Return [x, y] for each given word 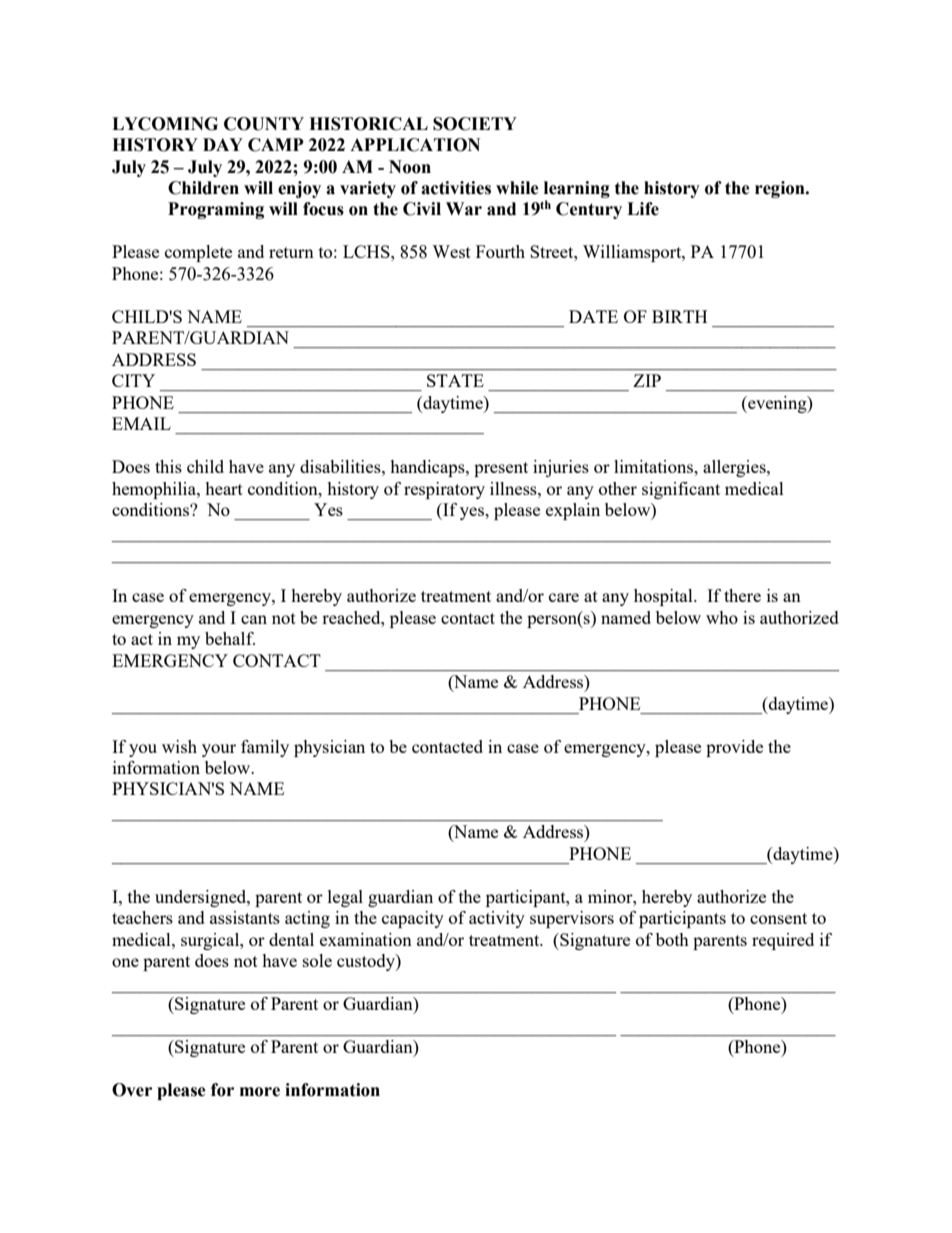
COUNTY [264, 124]
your [219, 750]
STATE [455, 380]
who [722, 617]
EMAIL [141, 423]
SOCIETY [475, 124]
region [781, 189]
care [564, 597]
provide [734, 748]
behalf [230, 638]
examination [366, 939]
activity [497, 919]
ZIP [647, 380]
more [260, 1092]
